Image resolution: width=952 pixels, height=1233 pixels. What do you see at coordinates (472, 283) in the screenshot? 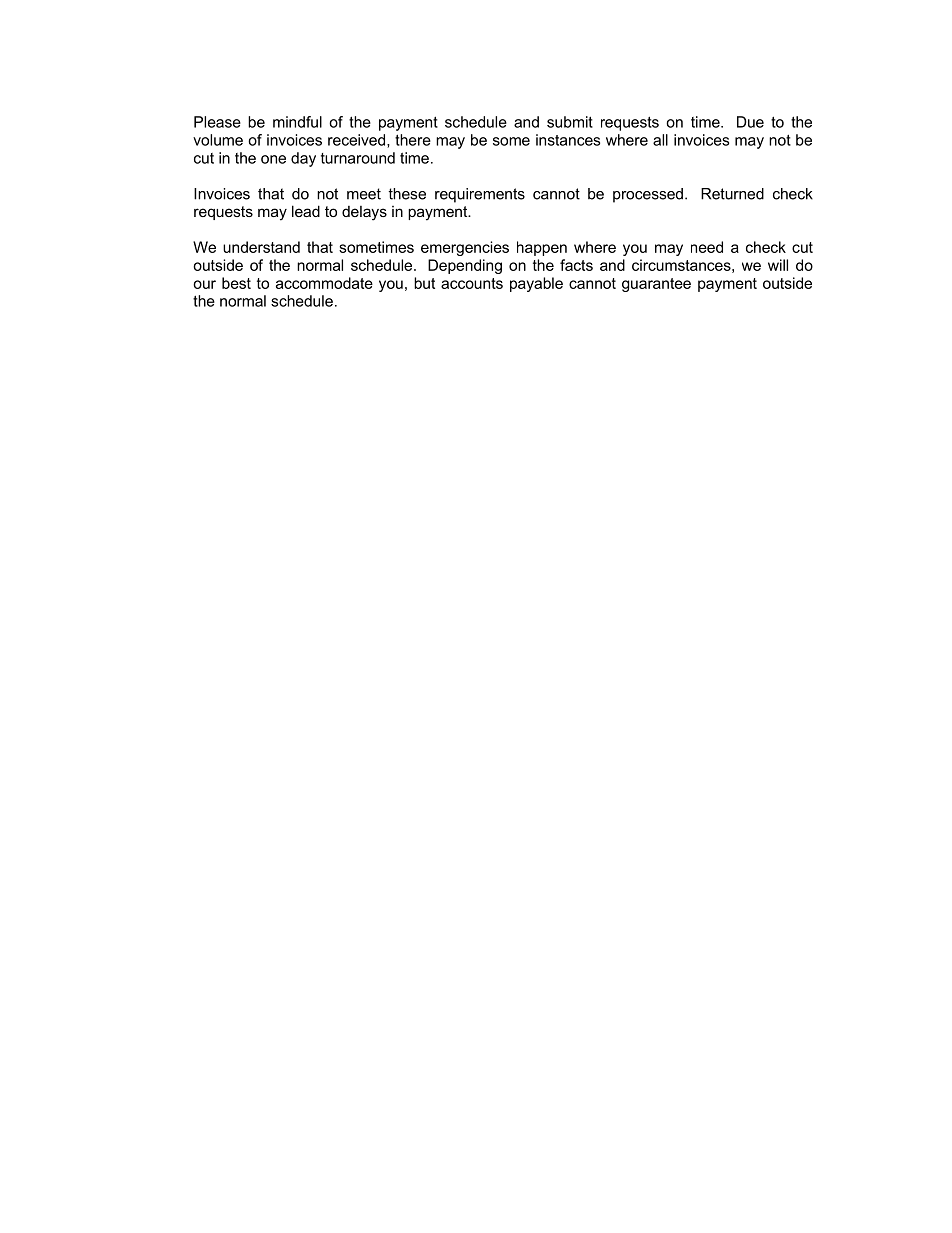
I see `accounts` at bounding box center [472, 283].
